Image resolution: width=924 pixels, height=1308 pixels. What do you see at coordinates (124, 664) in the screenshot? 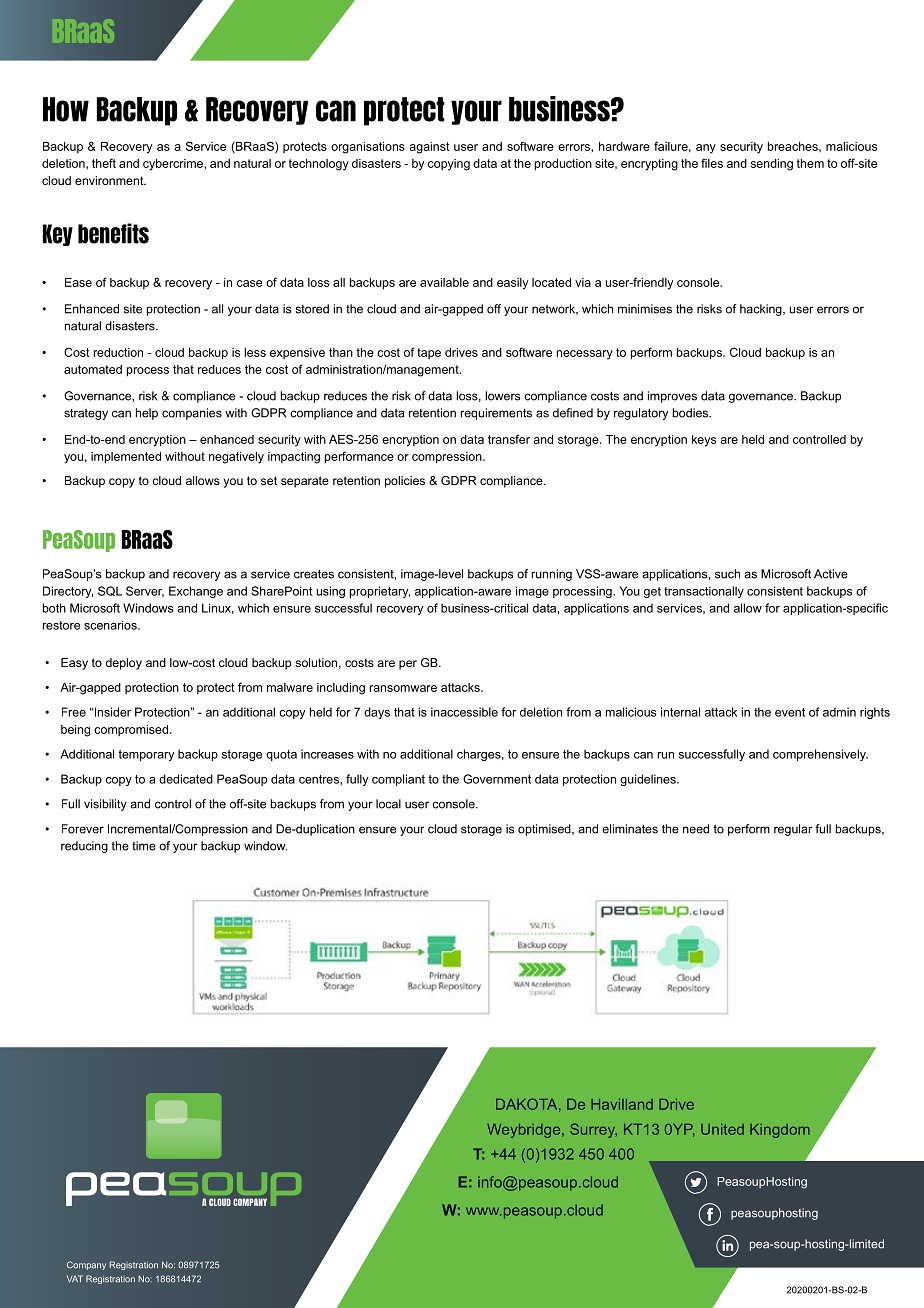
I see `deploy` at bounding box center [124, 664].
